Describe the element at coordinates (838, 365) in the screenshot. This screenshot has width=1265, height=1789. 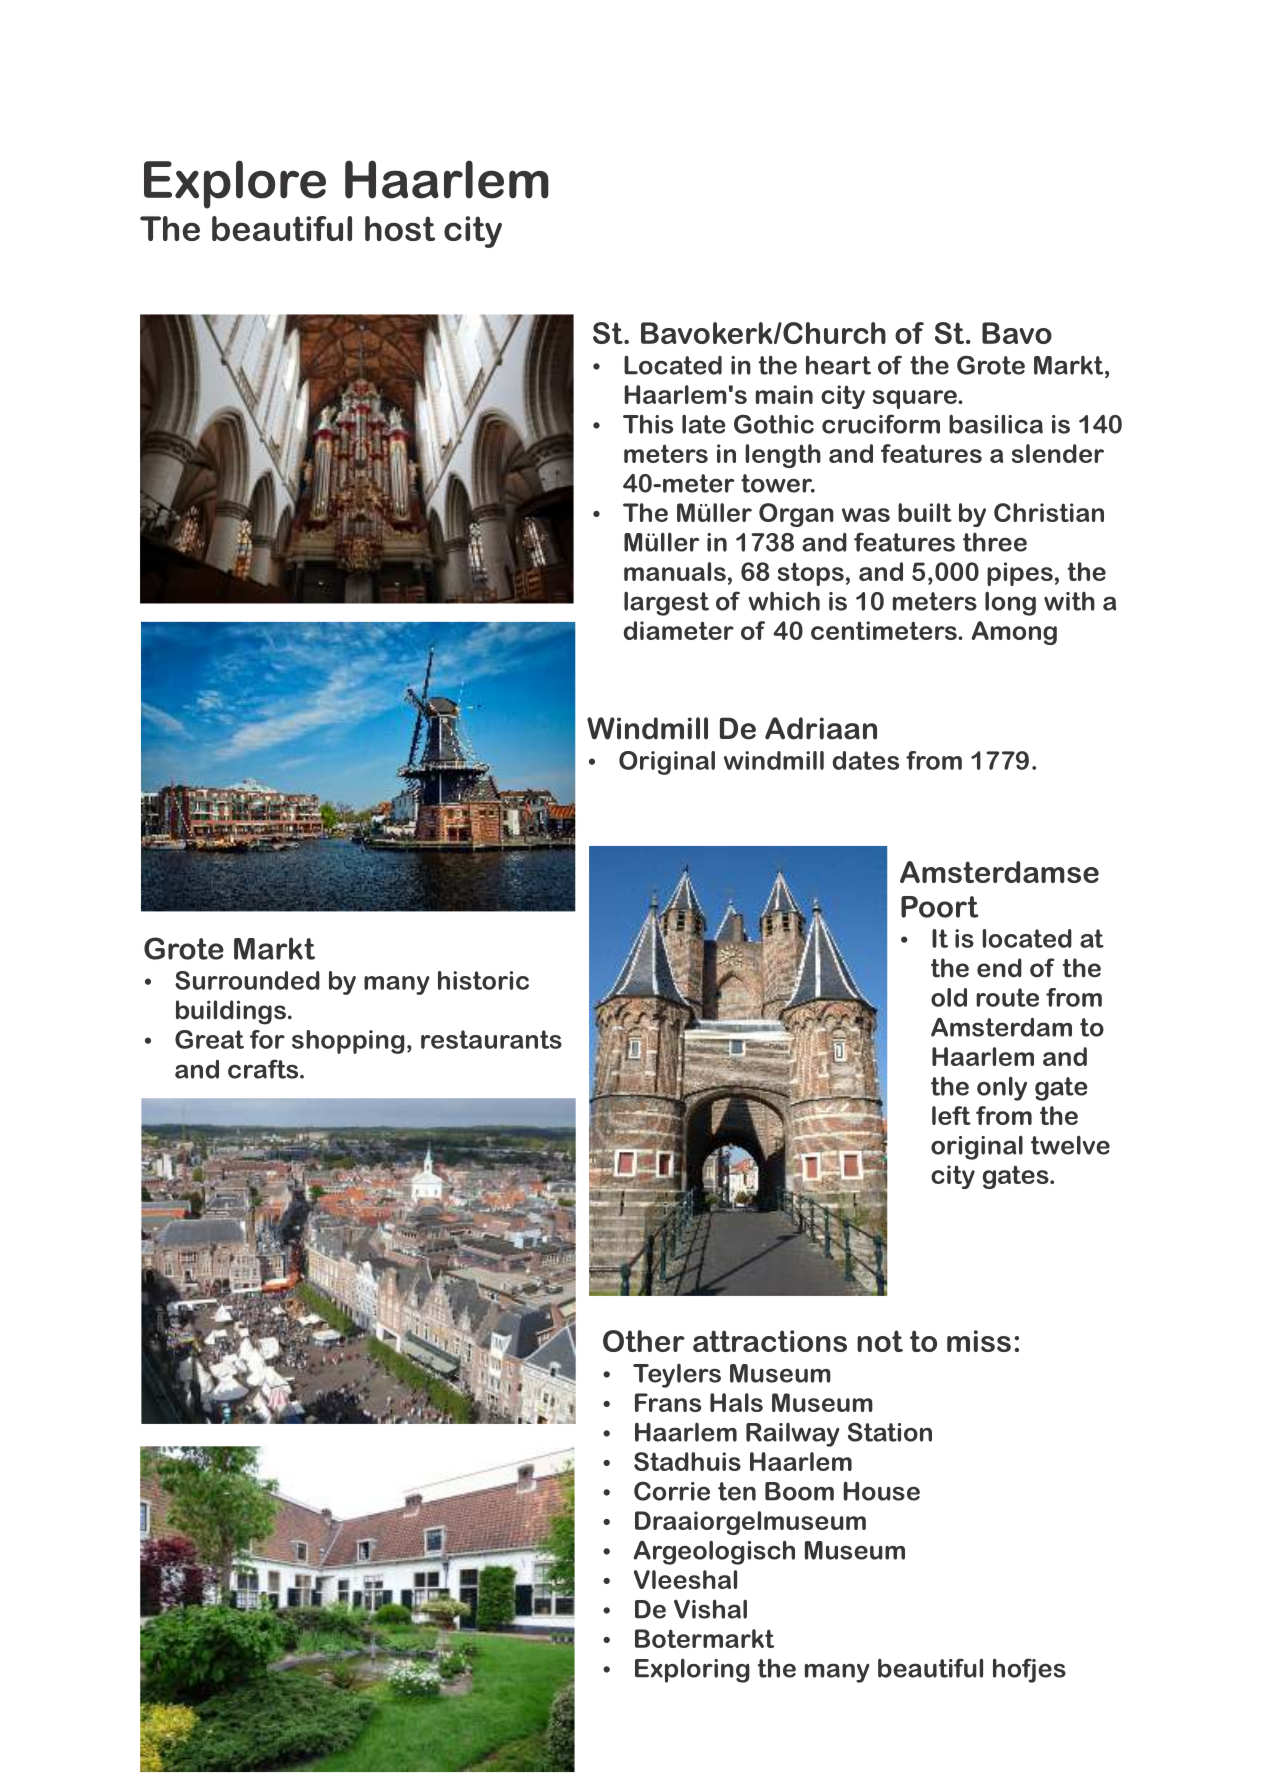
I see `heart` at that location.
